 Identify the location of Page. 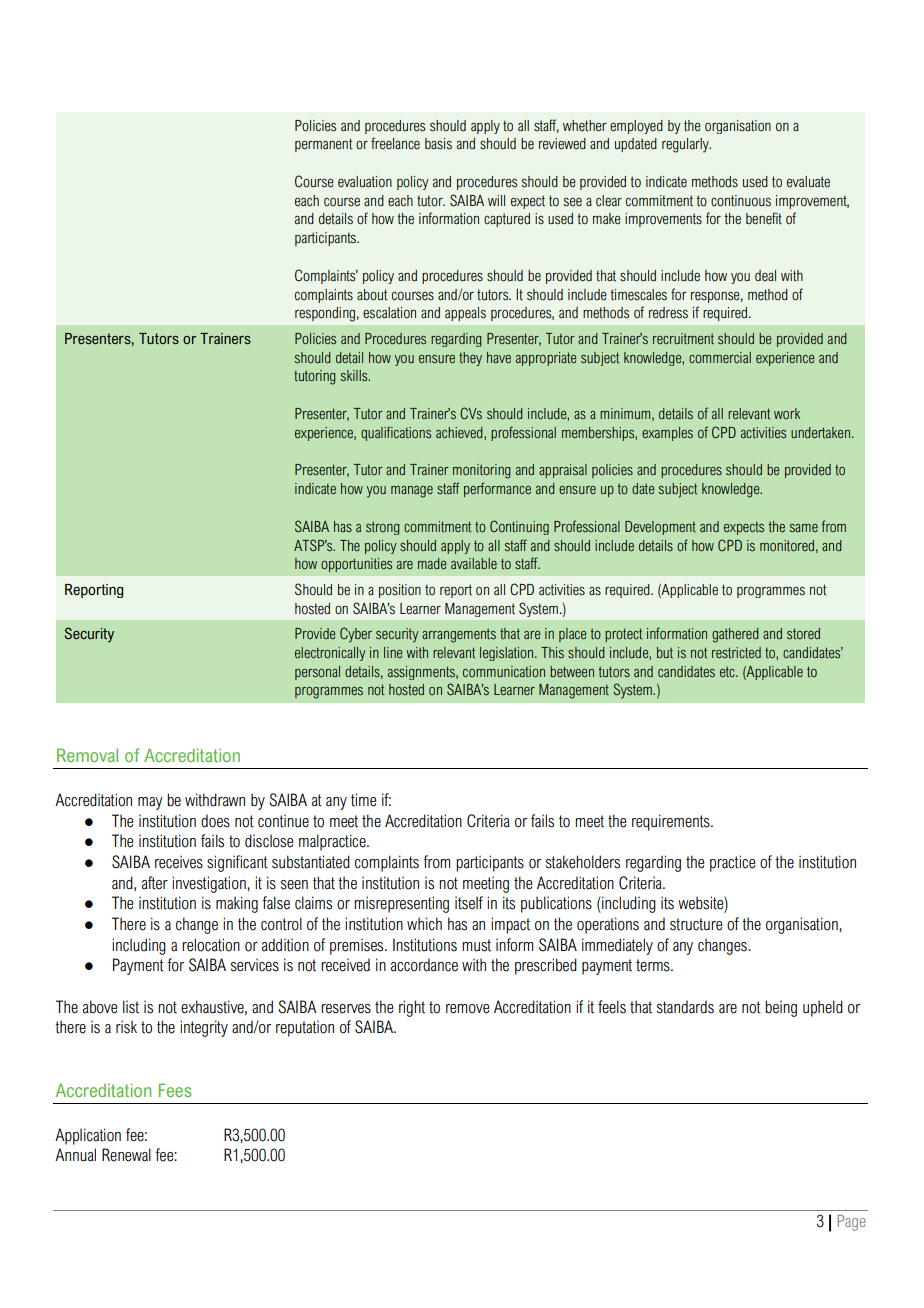
(852, 1223).
